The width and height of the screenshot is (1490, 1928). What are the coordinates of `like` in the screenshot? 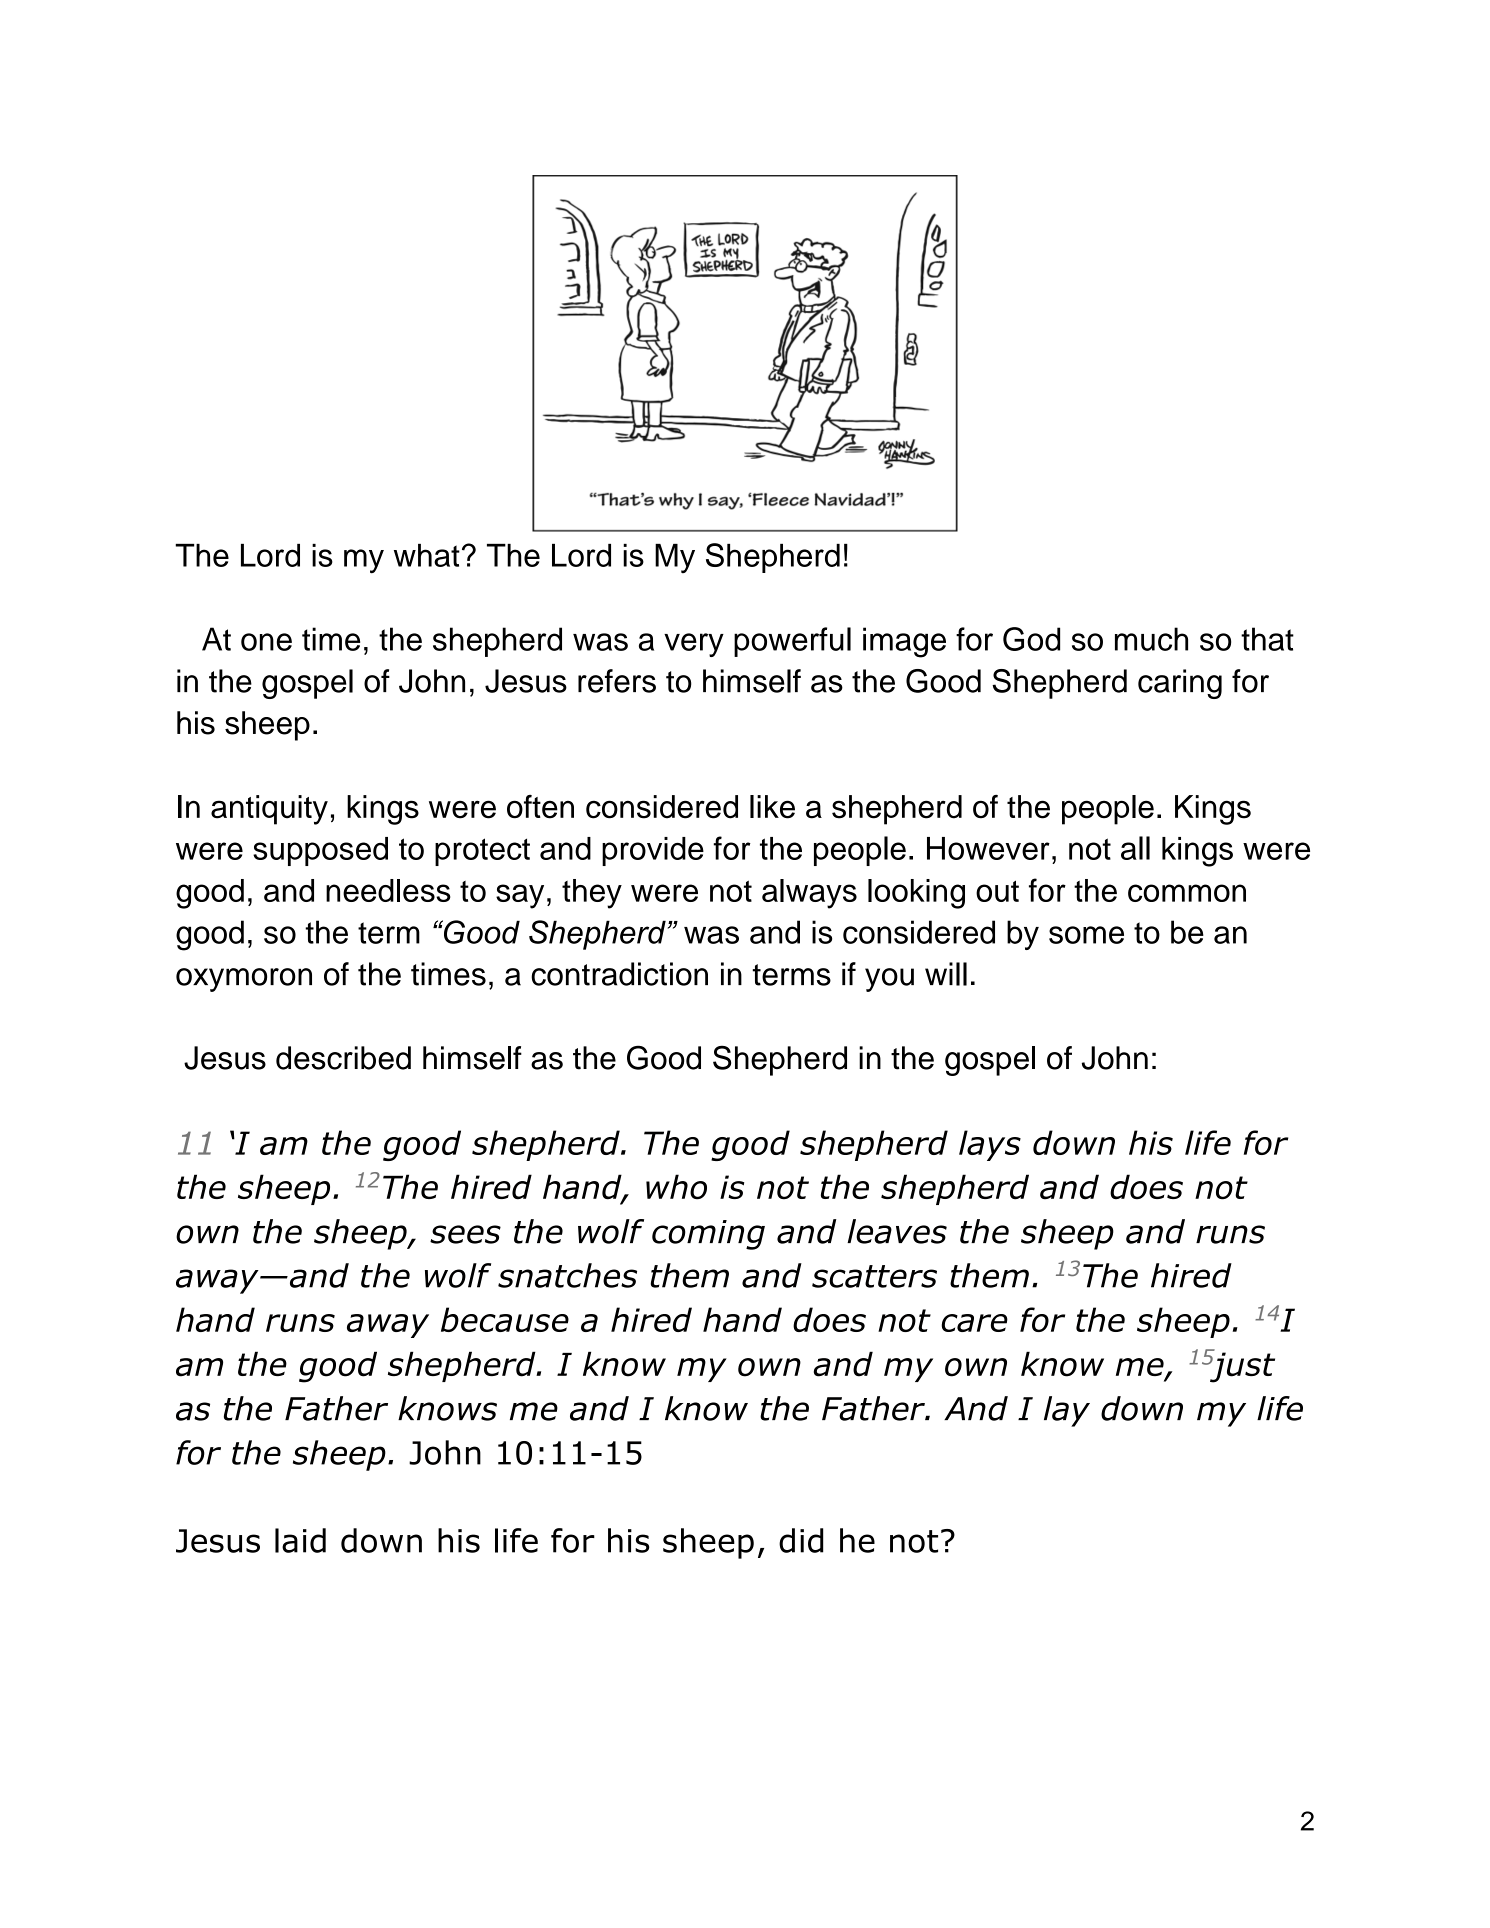 It's located at (772, 807).
